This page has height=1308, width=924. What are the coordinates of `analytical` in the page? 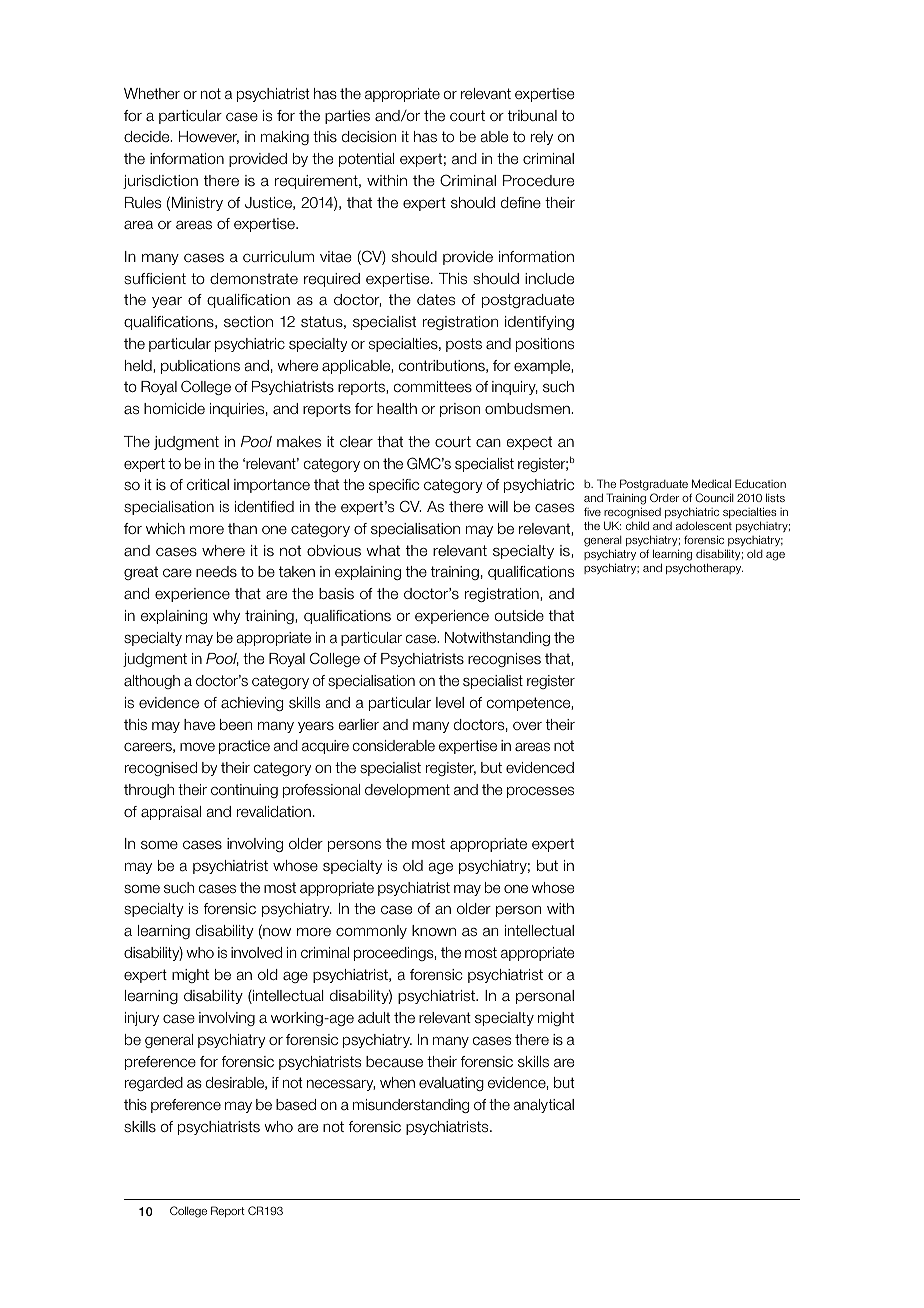 It's located at (544, 1106).
